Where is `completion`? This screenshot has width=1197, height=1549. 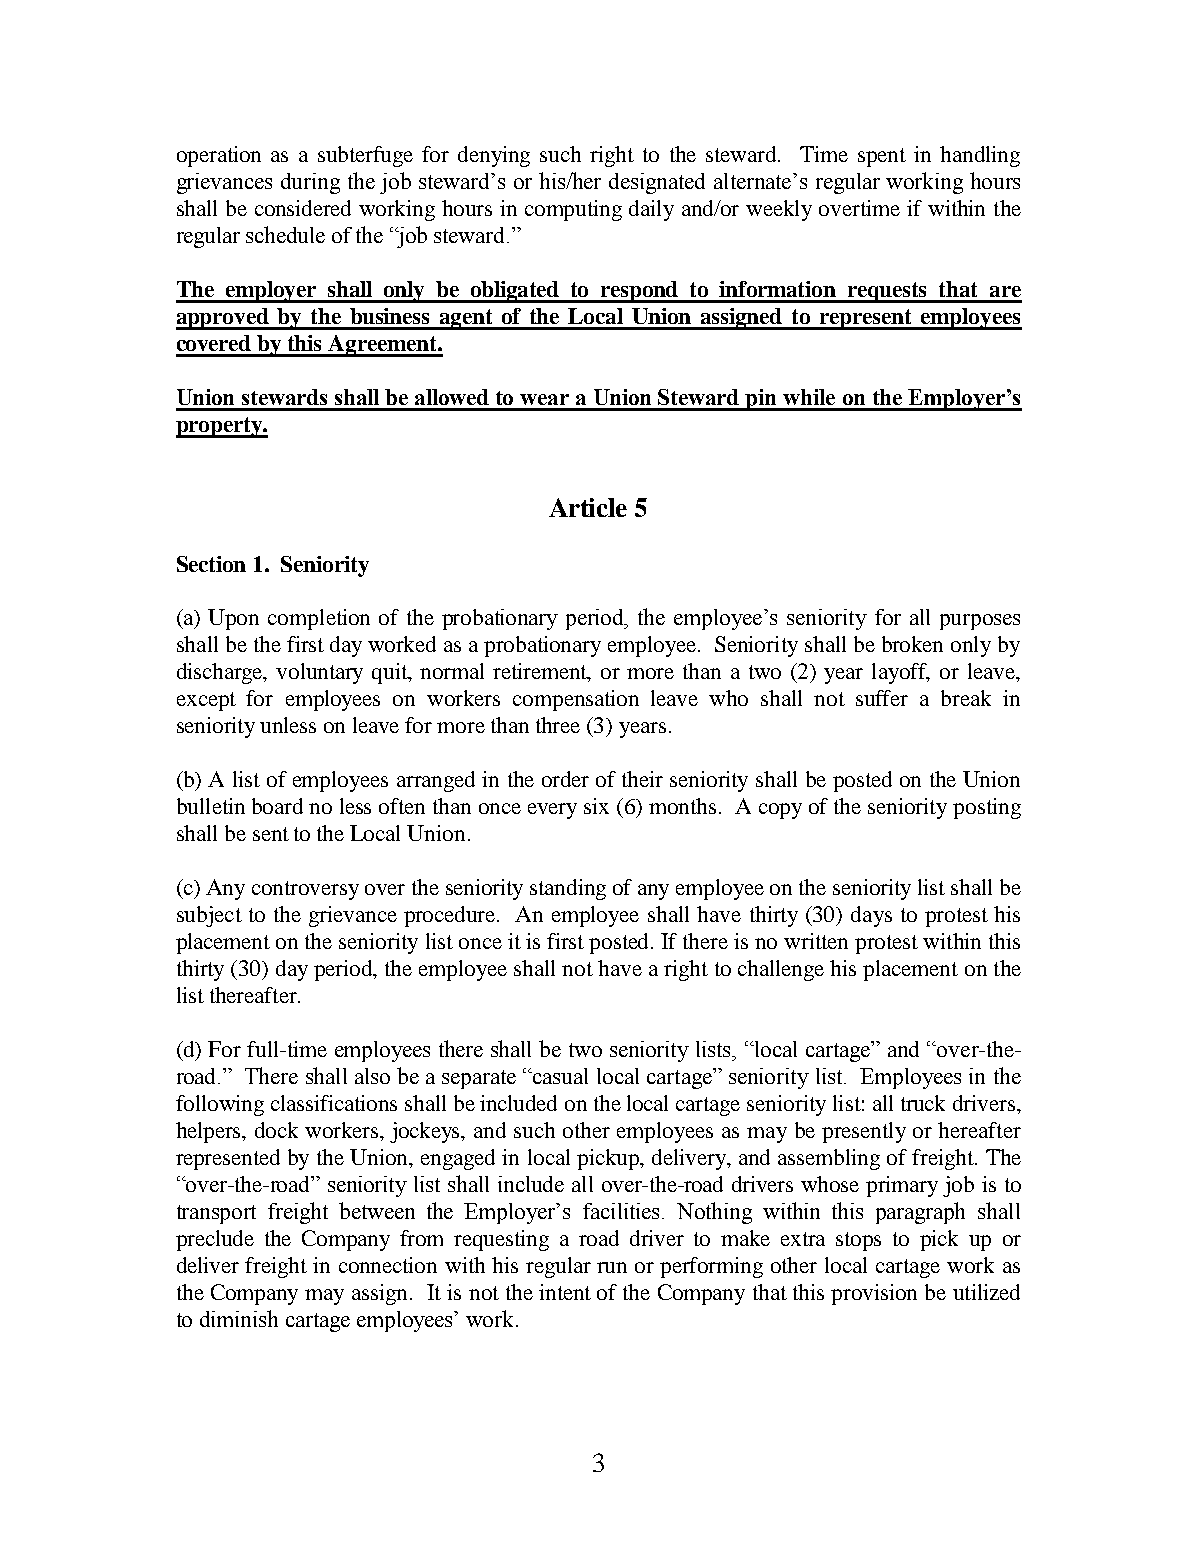 completion is located at coordinates (319, 619).
